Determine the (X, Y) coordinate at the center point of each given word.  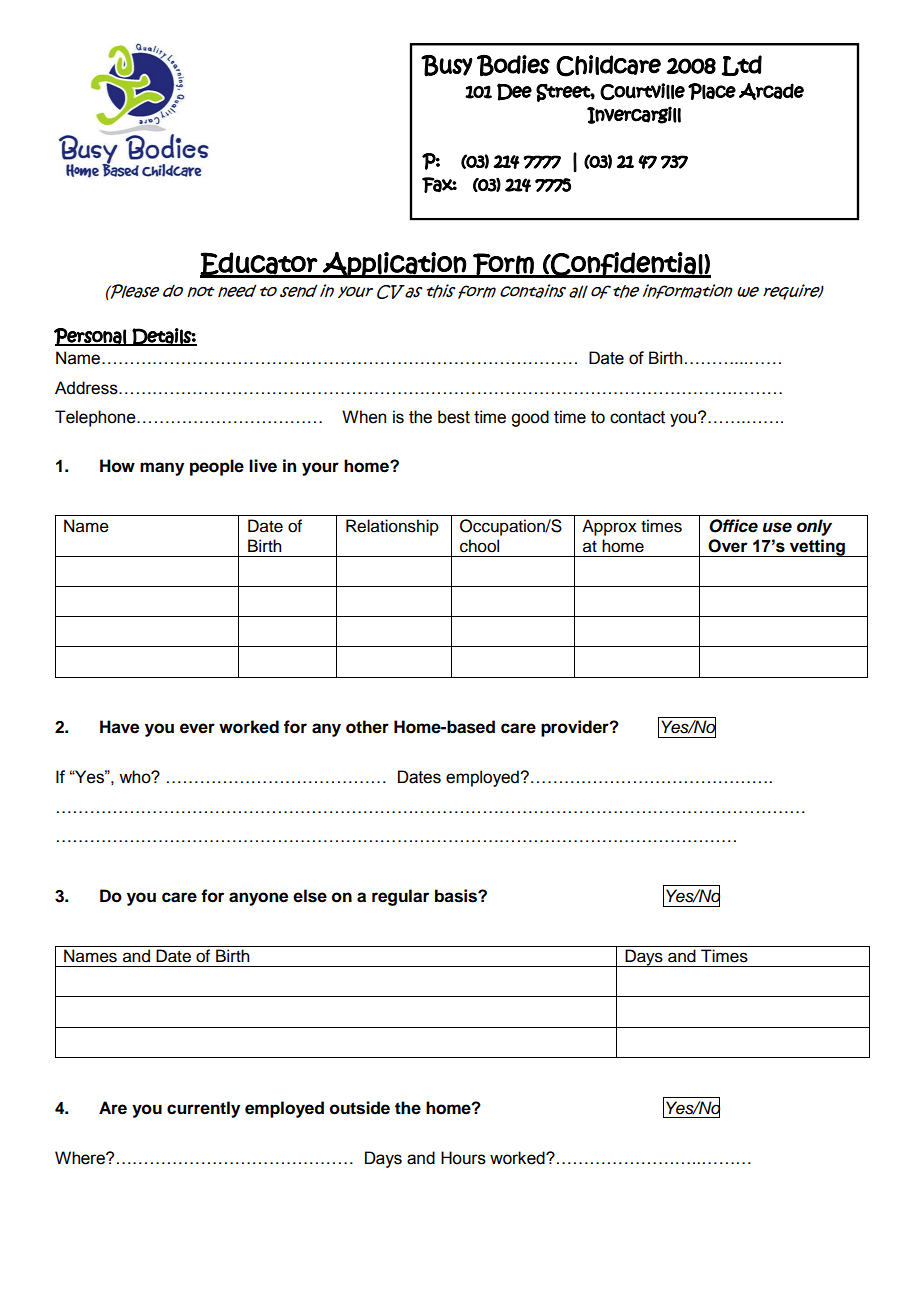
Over (728, 546)
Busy (447, 66)
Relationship (392, 527)
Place (712, 91)
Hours (463, 1158)
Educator (259, 264)
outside (360, 1108)
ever (197, 728)
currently (203, 1109)
